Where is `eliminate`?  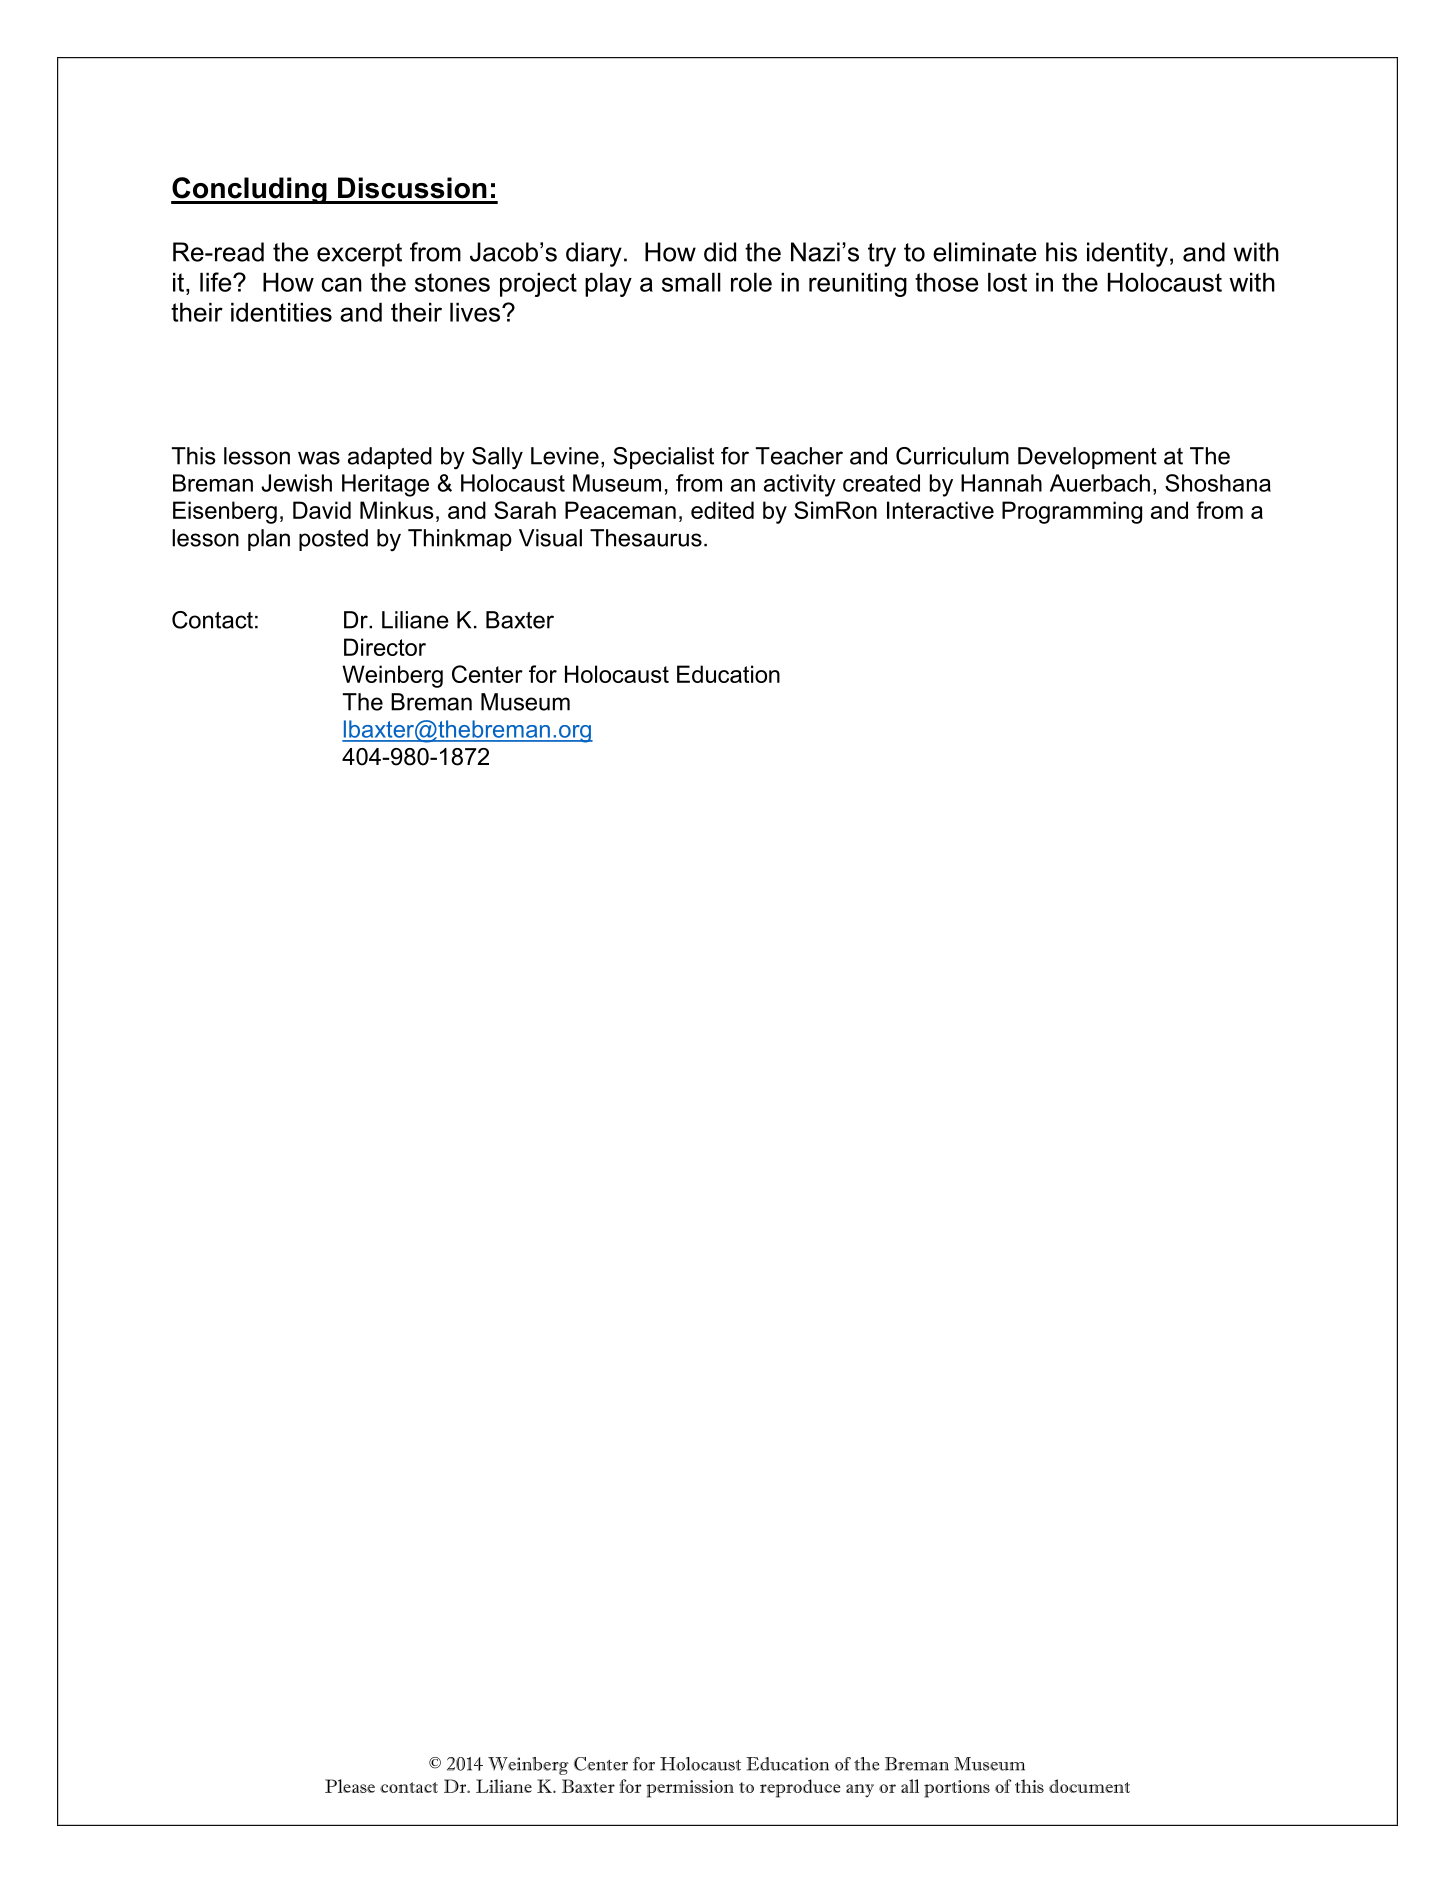 eliminate is located at coordinates (984, 252).
